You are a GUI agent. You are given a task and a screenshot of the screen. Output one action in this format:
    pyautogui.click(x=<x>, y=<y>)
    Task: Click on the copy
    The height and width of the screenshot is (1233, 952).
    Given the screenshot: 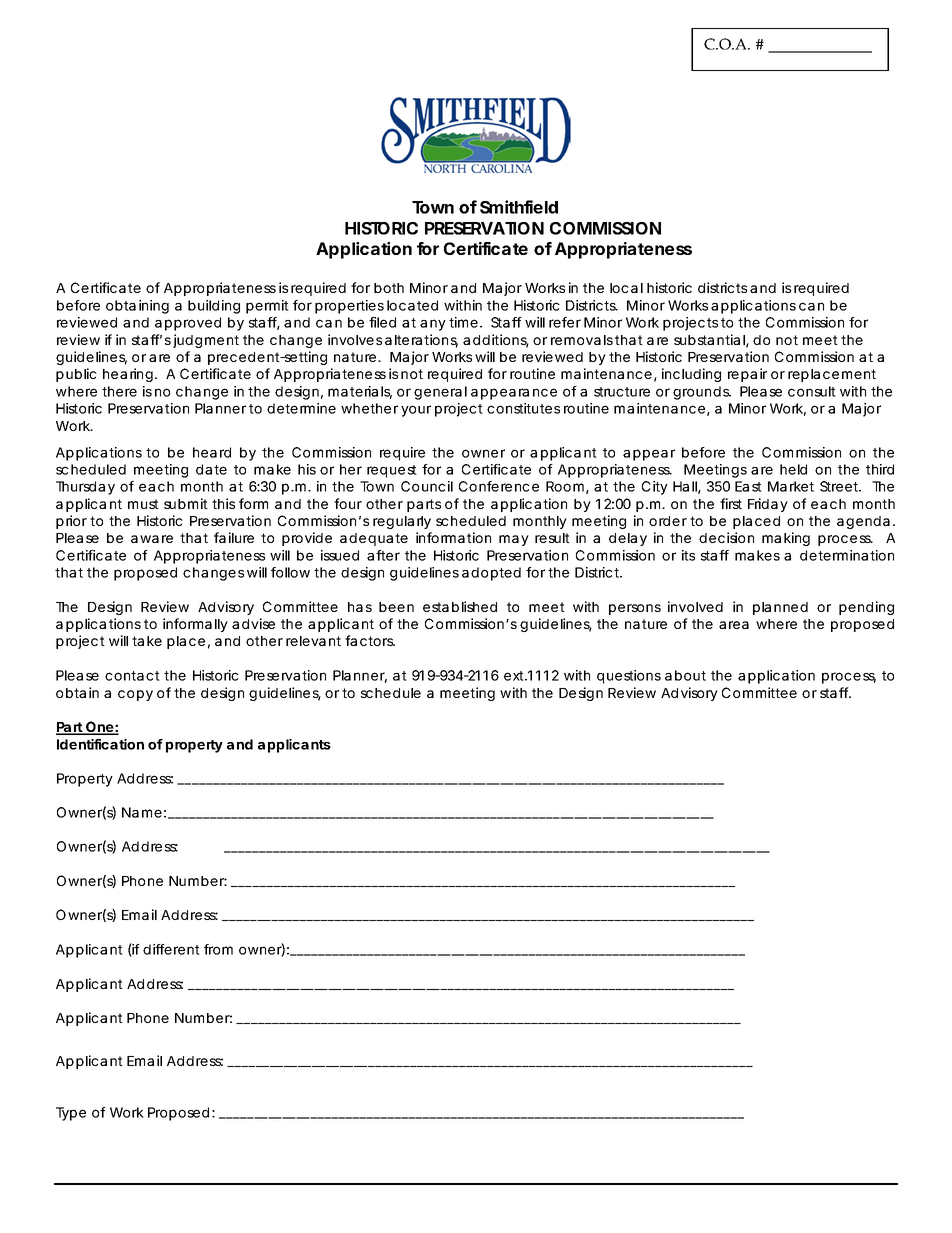 What is the action you would take?
    pyautogui.click(x=135, y=695)
